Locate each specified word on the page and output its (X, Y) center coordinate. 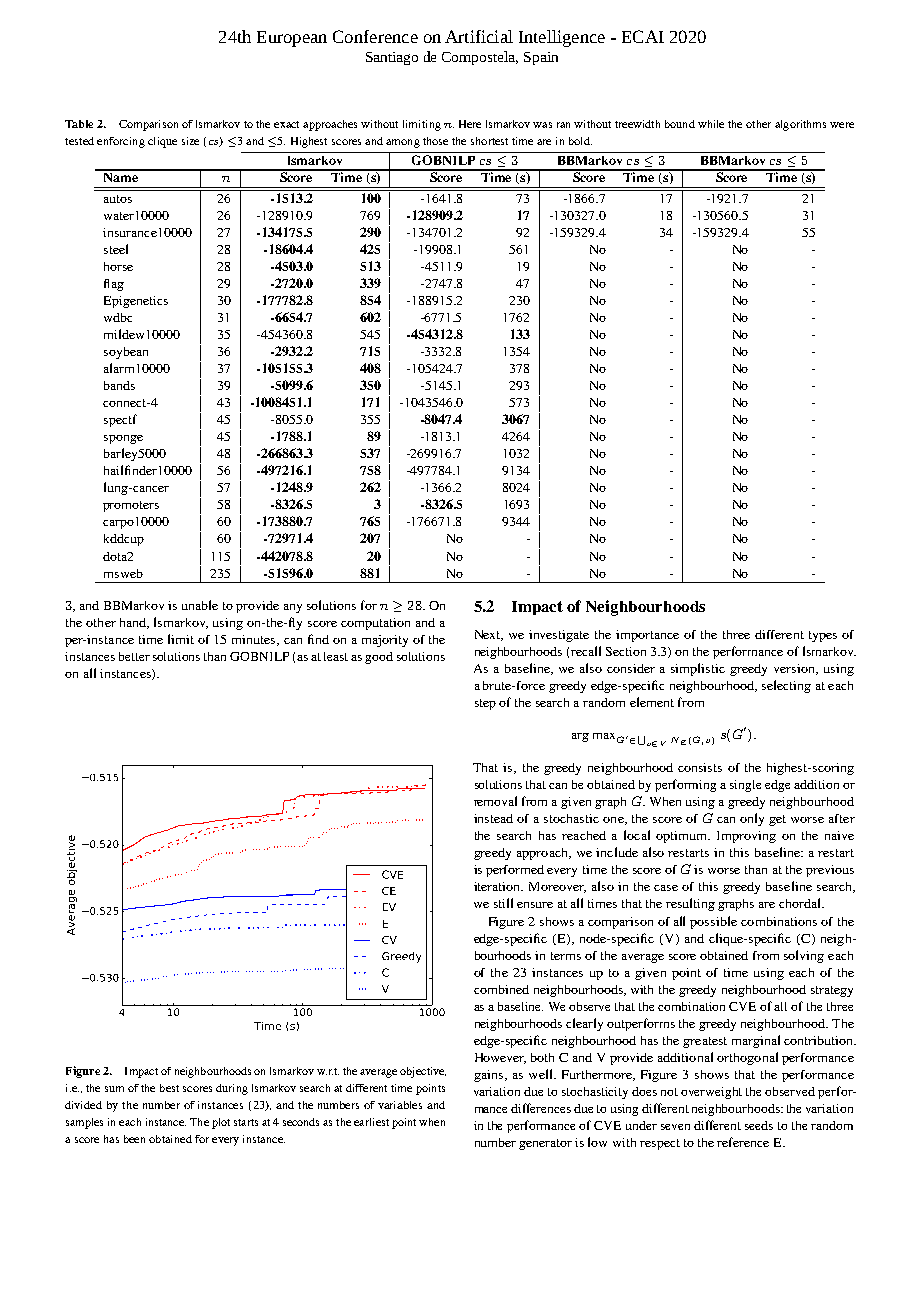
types (823, 636)
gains (488, 1076)
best (169, 1088)
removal (495, 801)
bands (119, 385)
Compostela (480, 58)
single (745, 786)
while (711, 124)
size (190, 141)
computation (375, 624)
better (134, 656)
